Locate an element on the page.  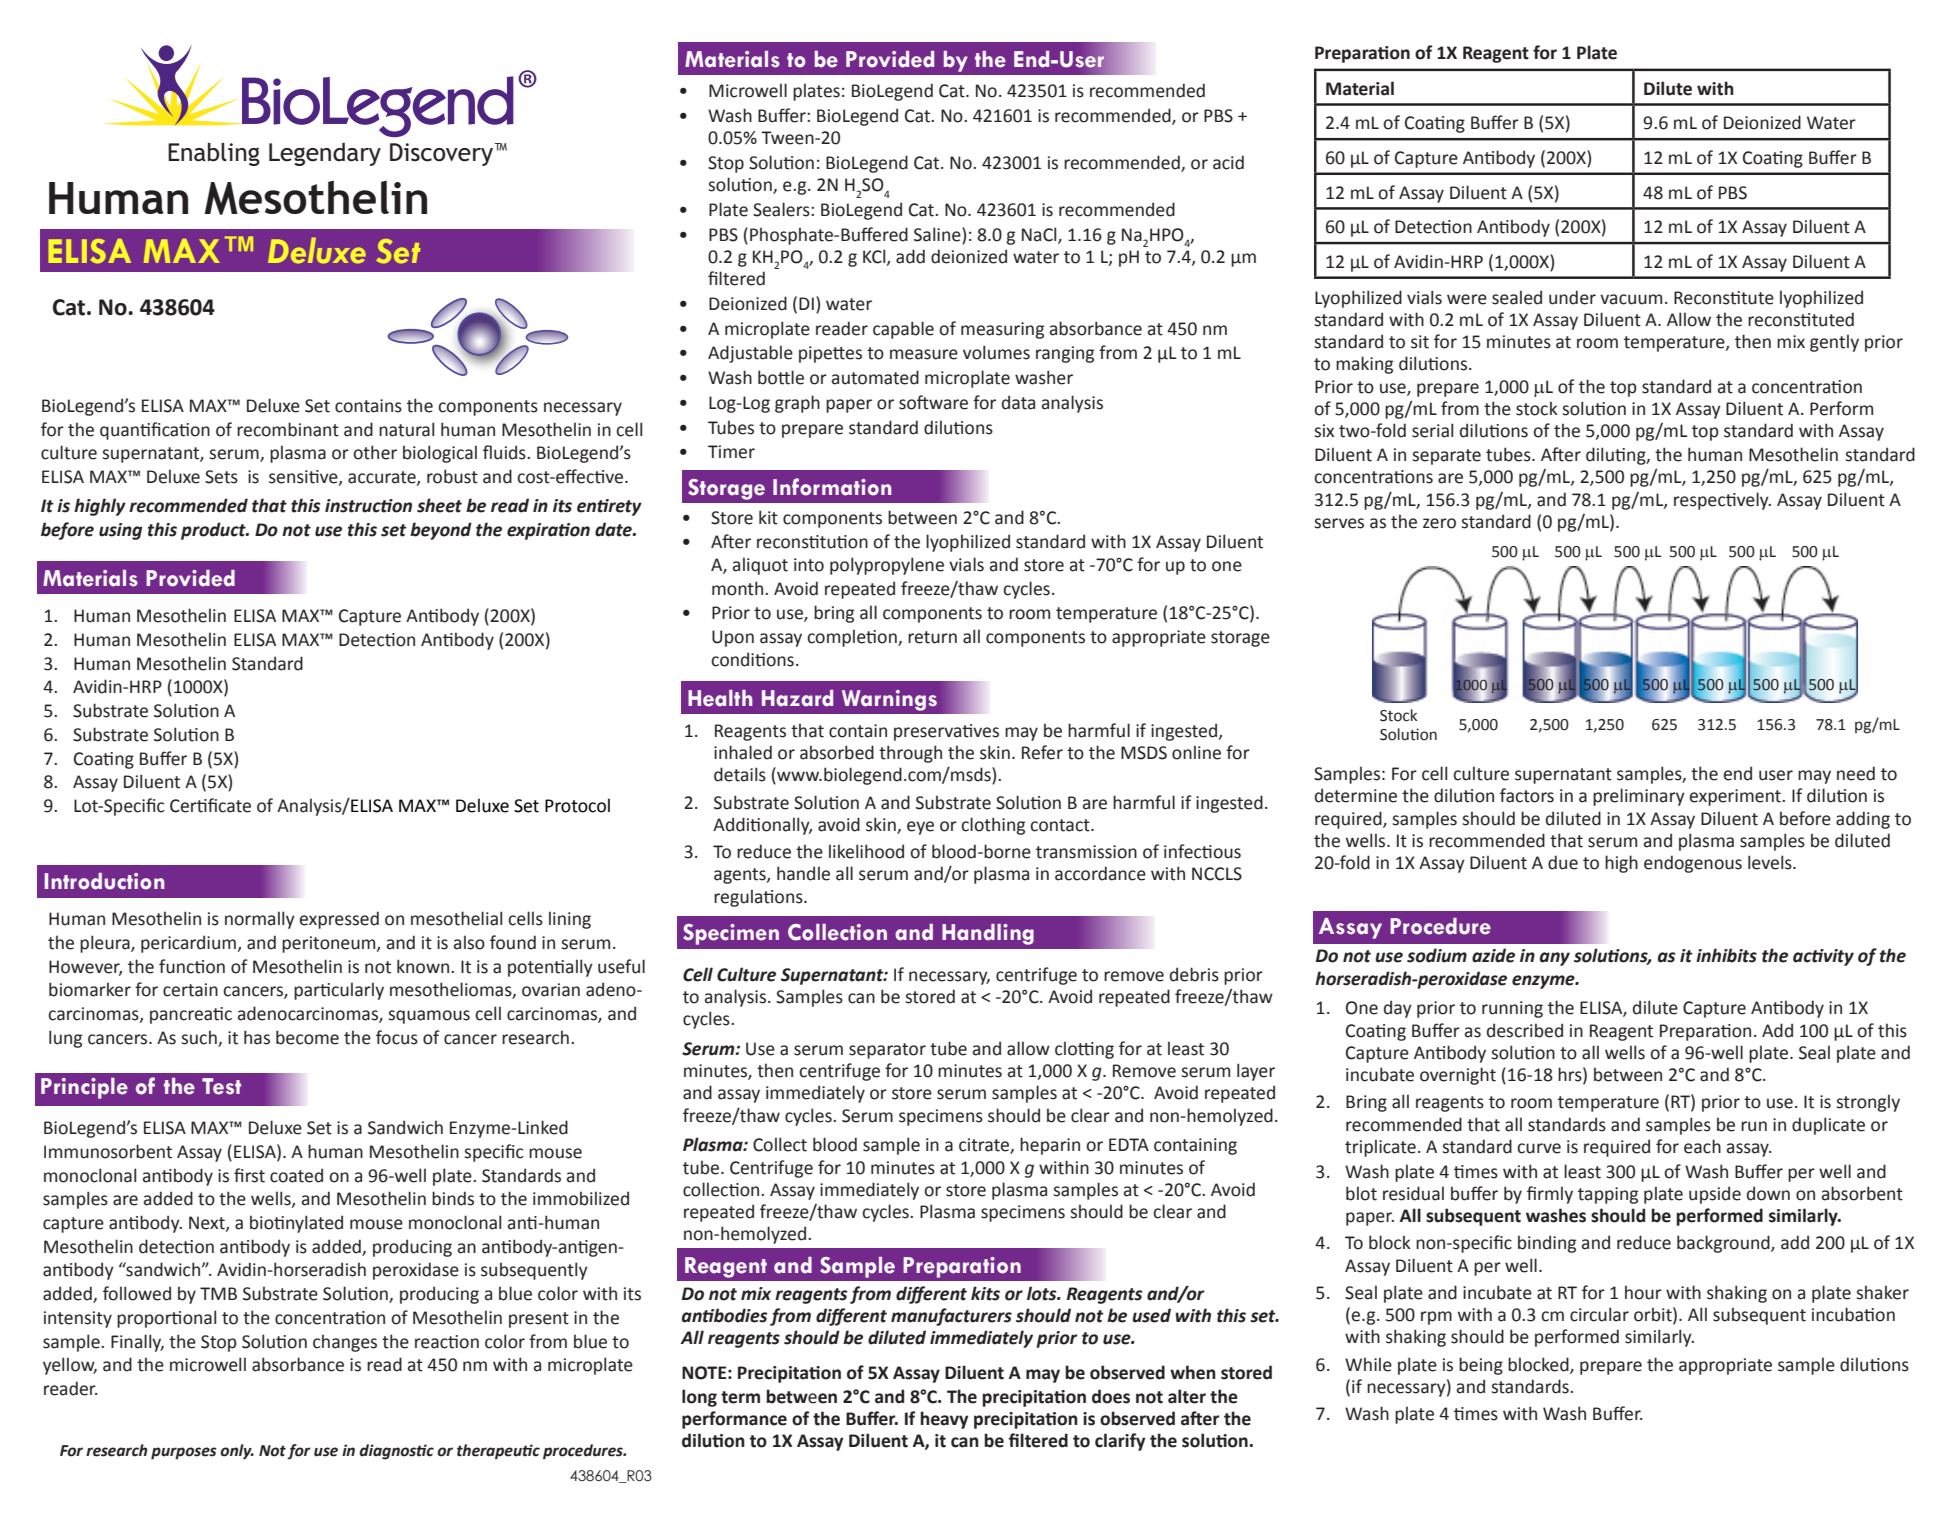
running is located at coordinates (1512, 1009).
